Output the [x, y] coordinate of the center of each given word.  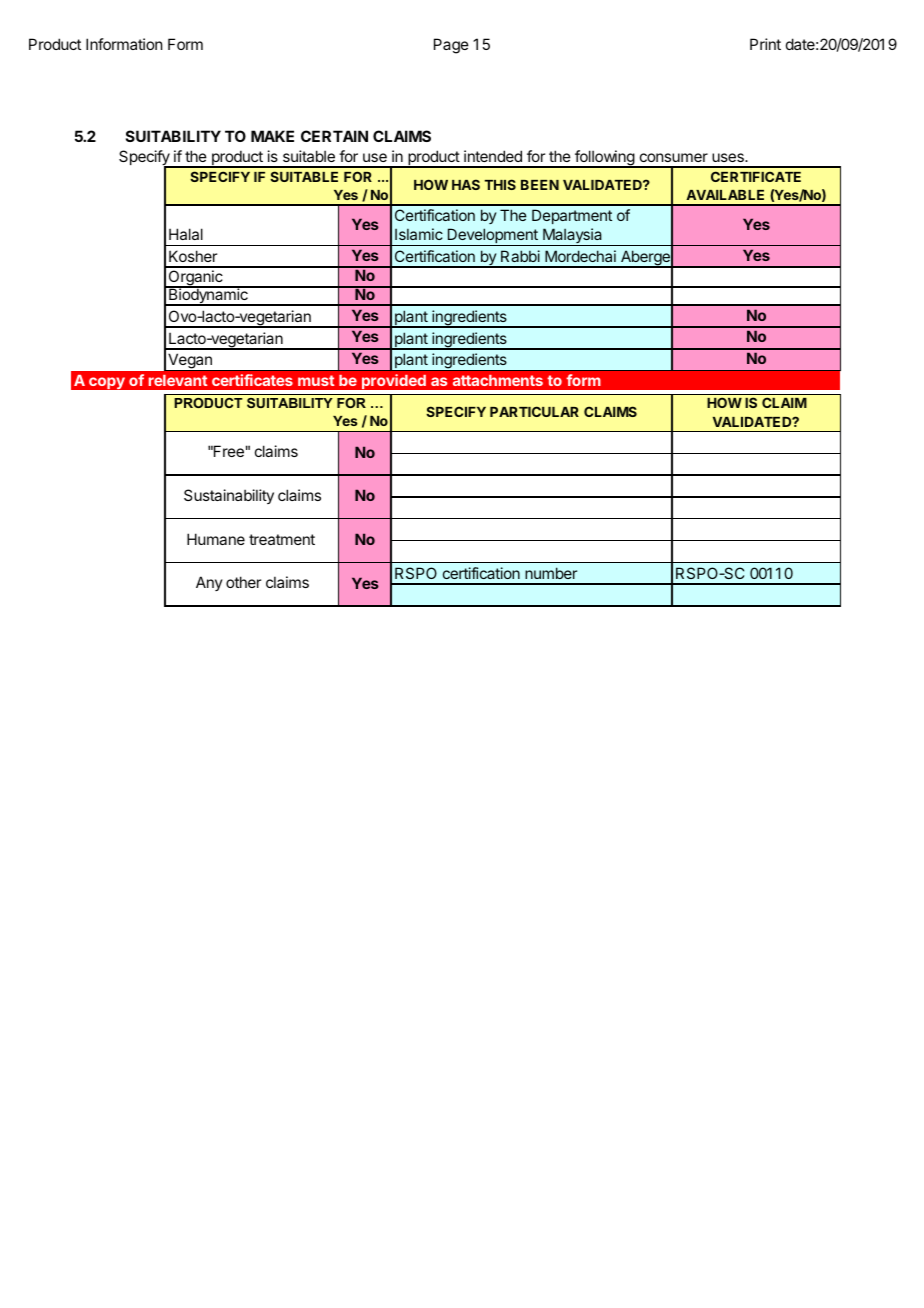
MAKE [272, 136]
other [243, 582]
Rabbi [520, 256]
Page [451, 46]
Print [765, 44]
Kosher [193, 256]
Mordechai [580, 256]
